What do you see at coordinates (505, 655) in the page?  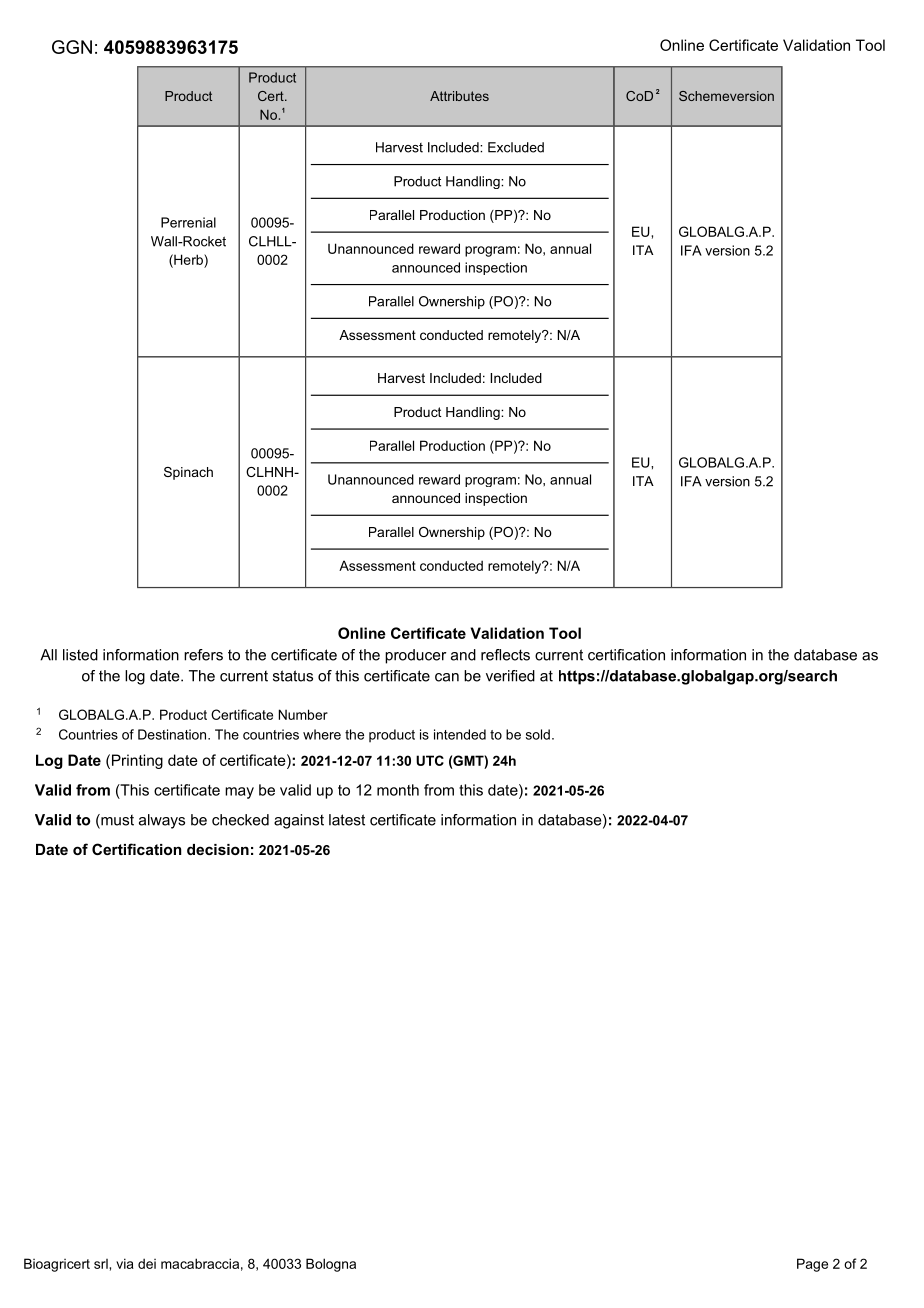 I see `reflects` at bounding box center [505, 655].
